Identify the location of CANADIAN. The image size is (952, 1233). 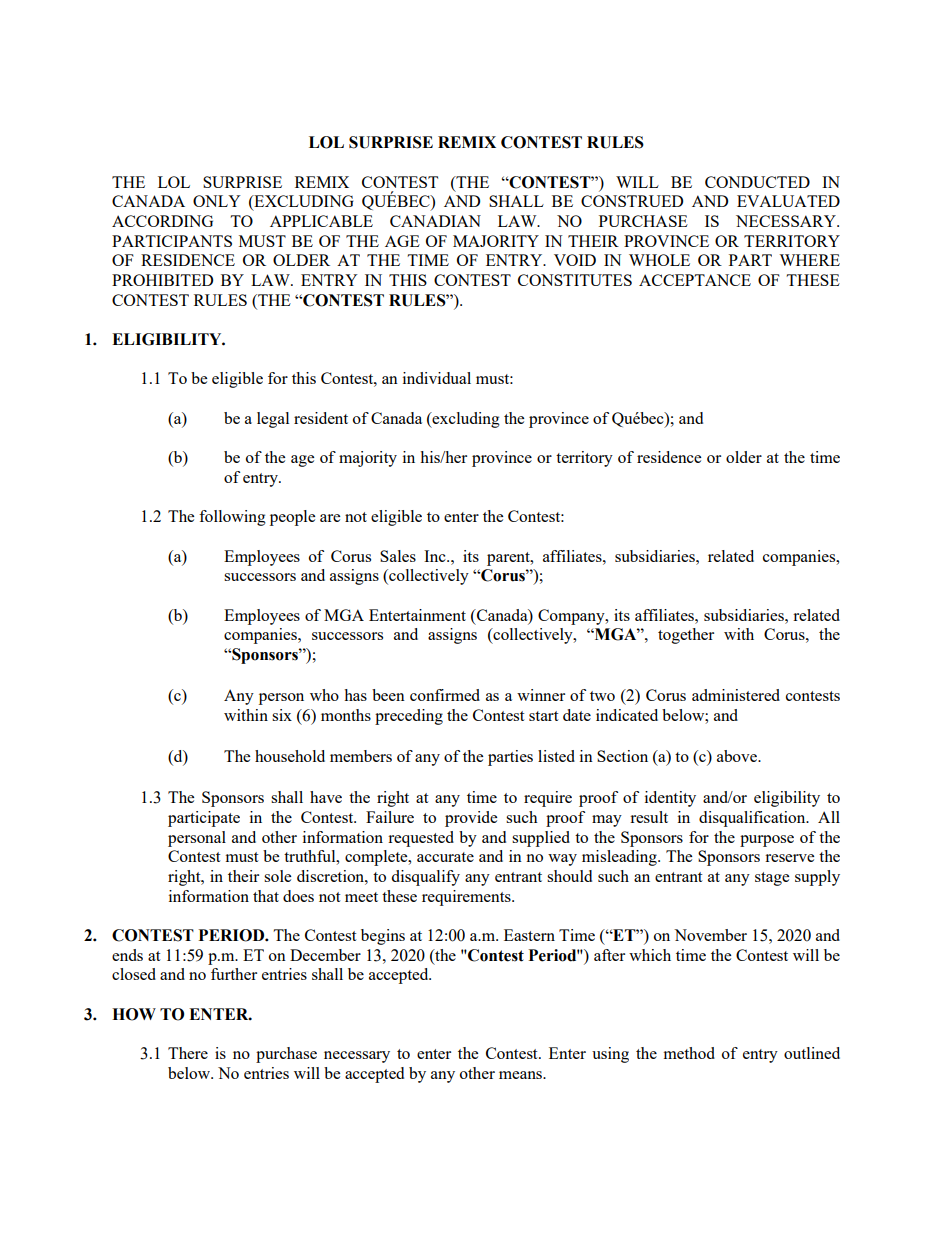
(435, 221).
